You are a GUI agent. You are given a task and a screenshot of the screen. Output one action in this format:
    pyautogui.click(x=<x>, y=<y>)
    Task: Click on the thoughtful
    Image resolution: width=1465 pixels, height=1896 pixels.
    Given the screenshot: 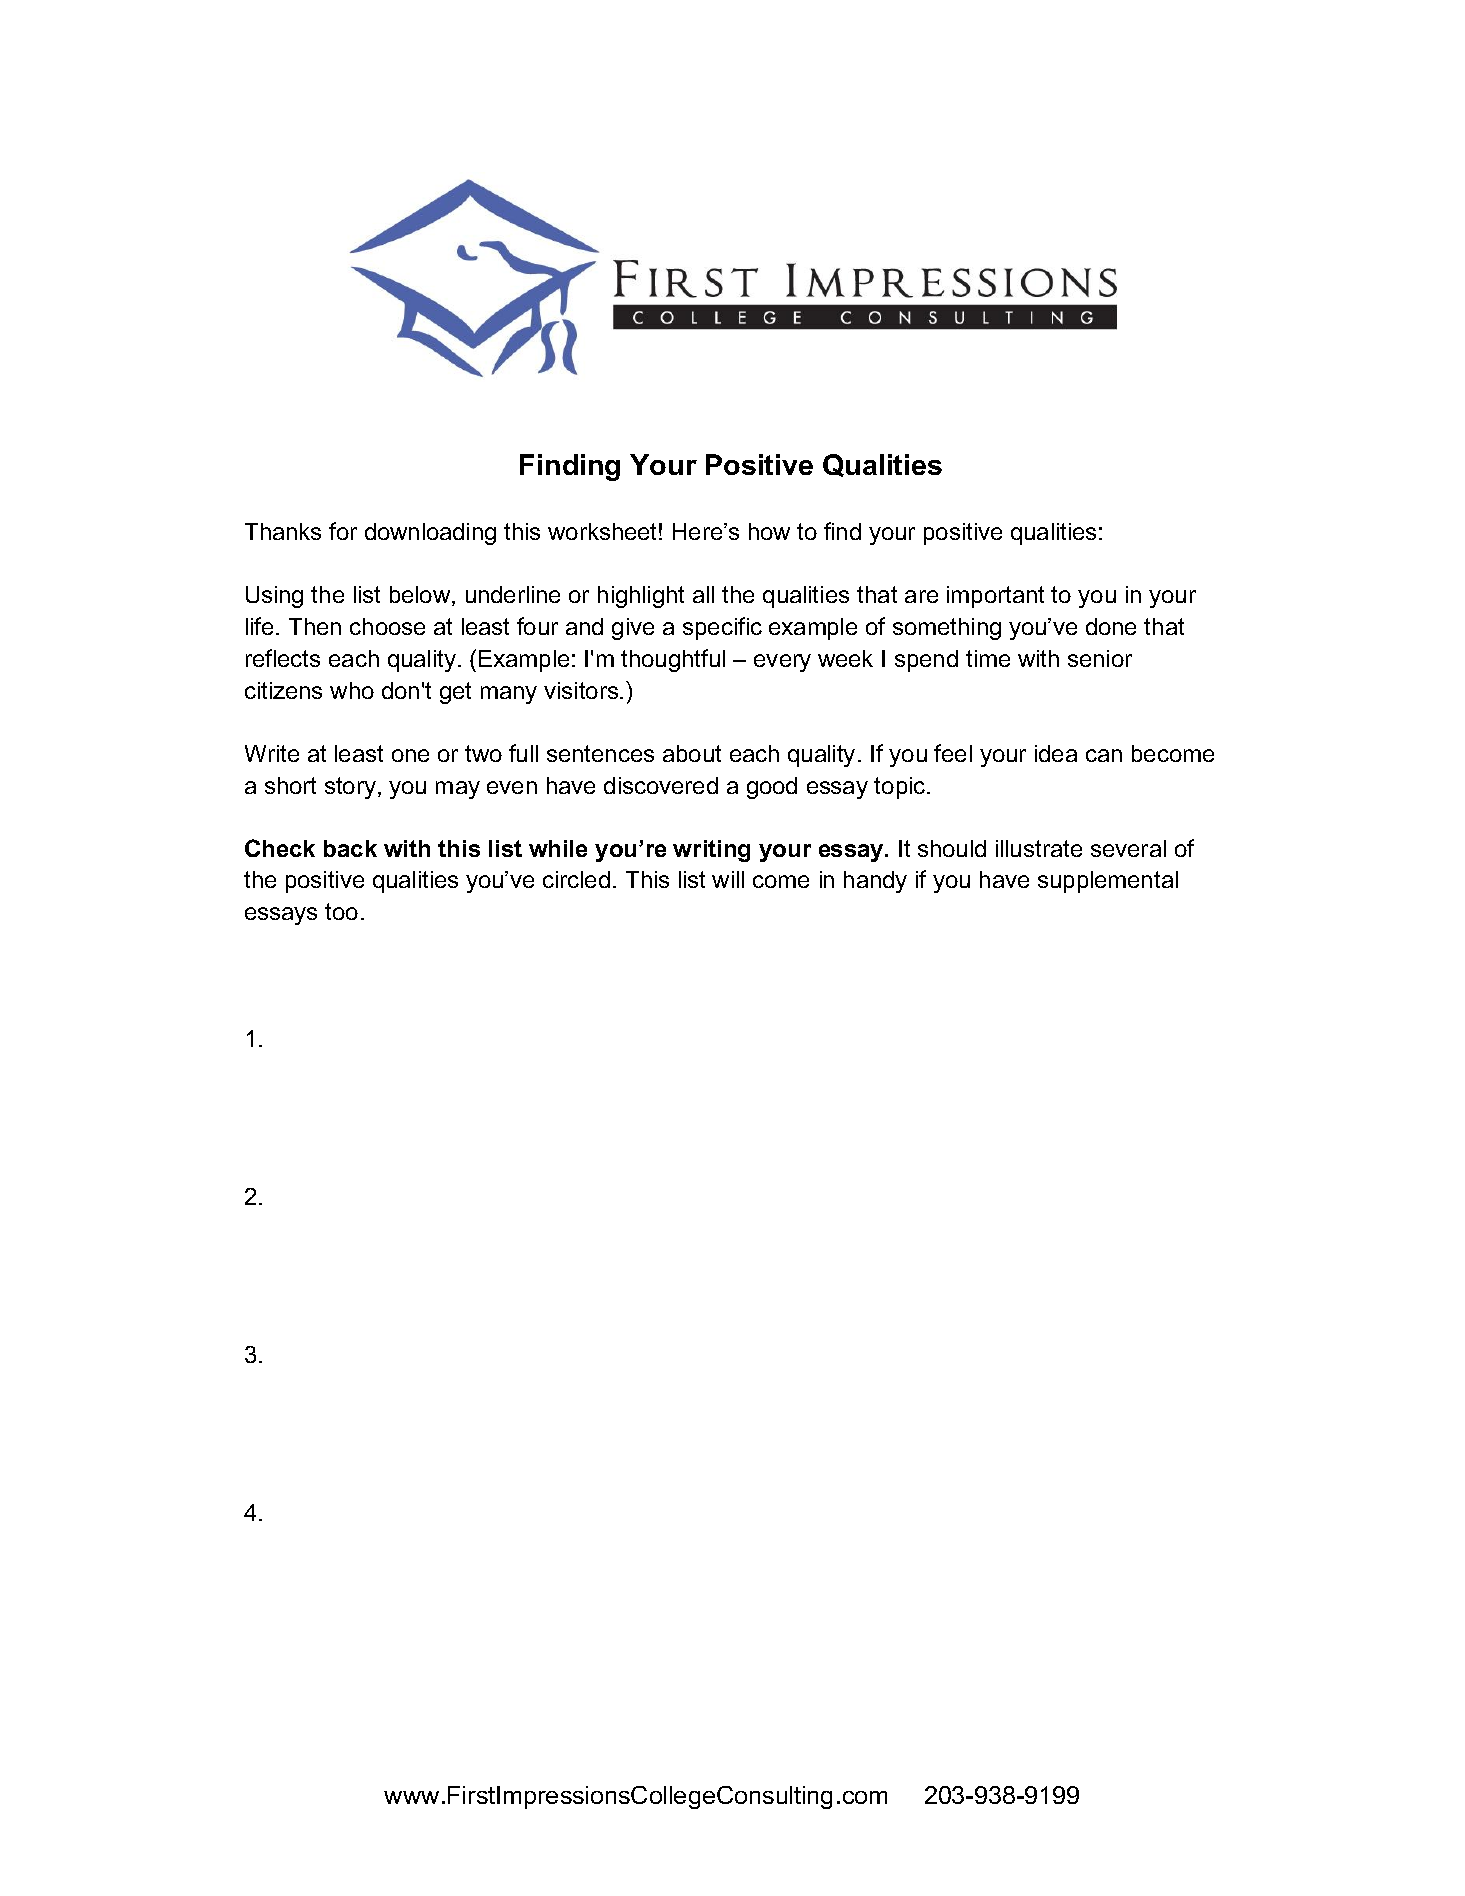 What is the action you would take?
    pyautogui.click(x=673, y=660)
